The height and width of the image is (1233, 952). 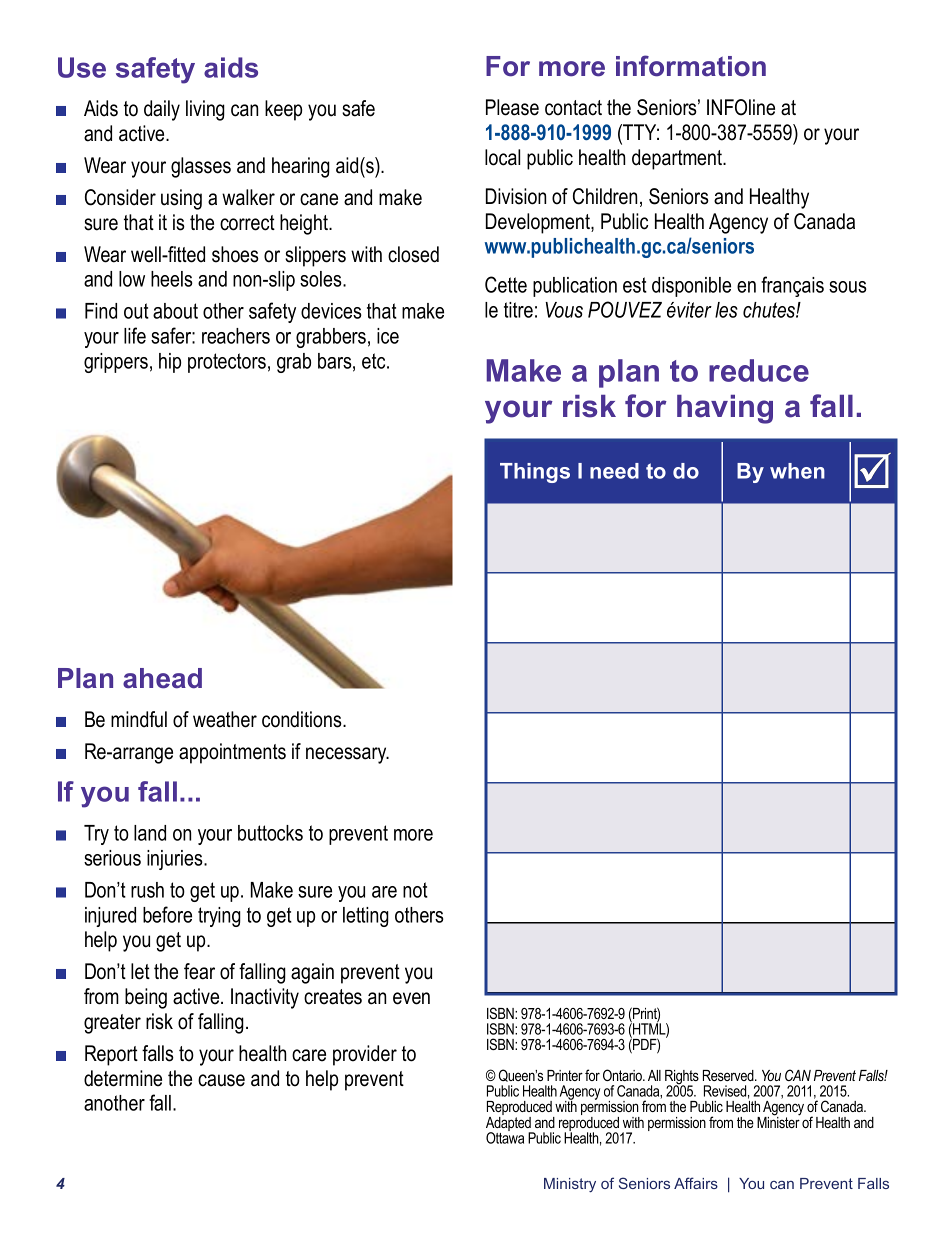 I want to click on injuries, so click(x=176, y=860).
